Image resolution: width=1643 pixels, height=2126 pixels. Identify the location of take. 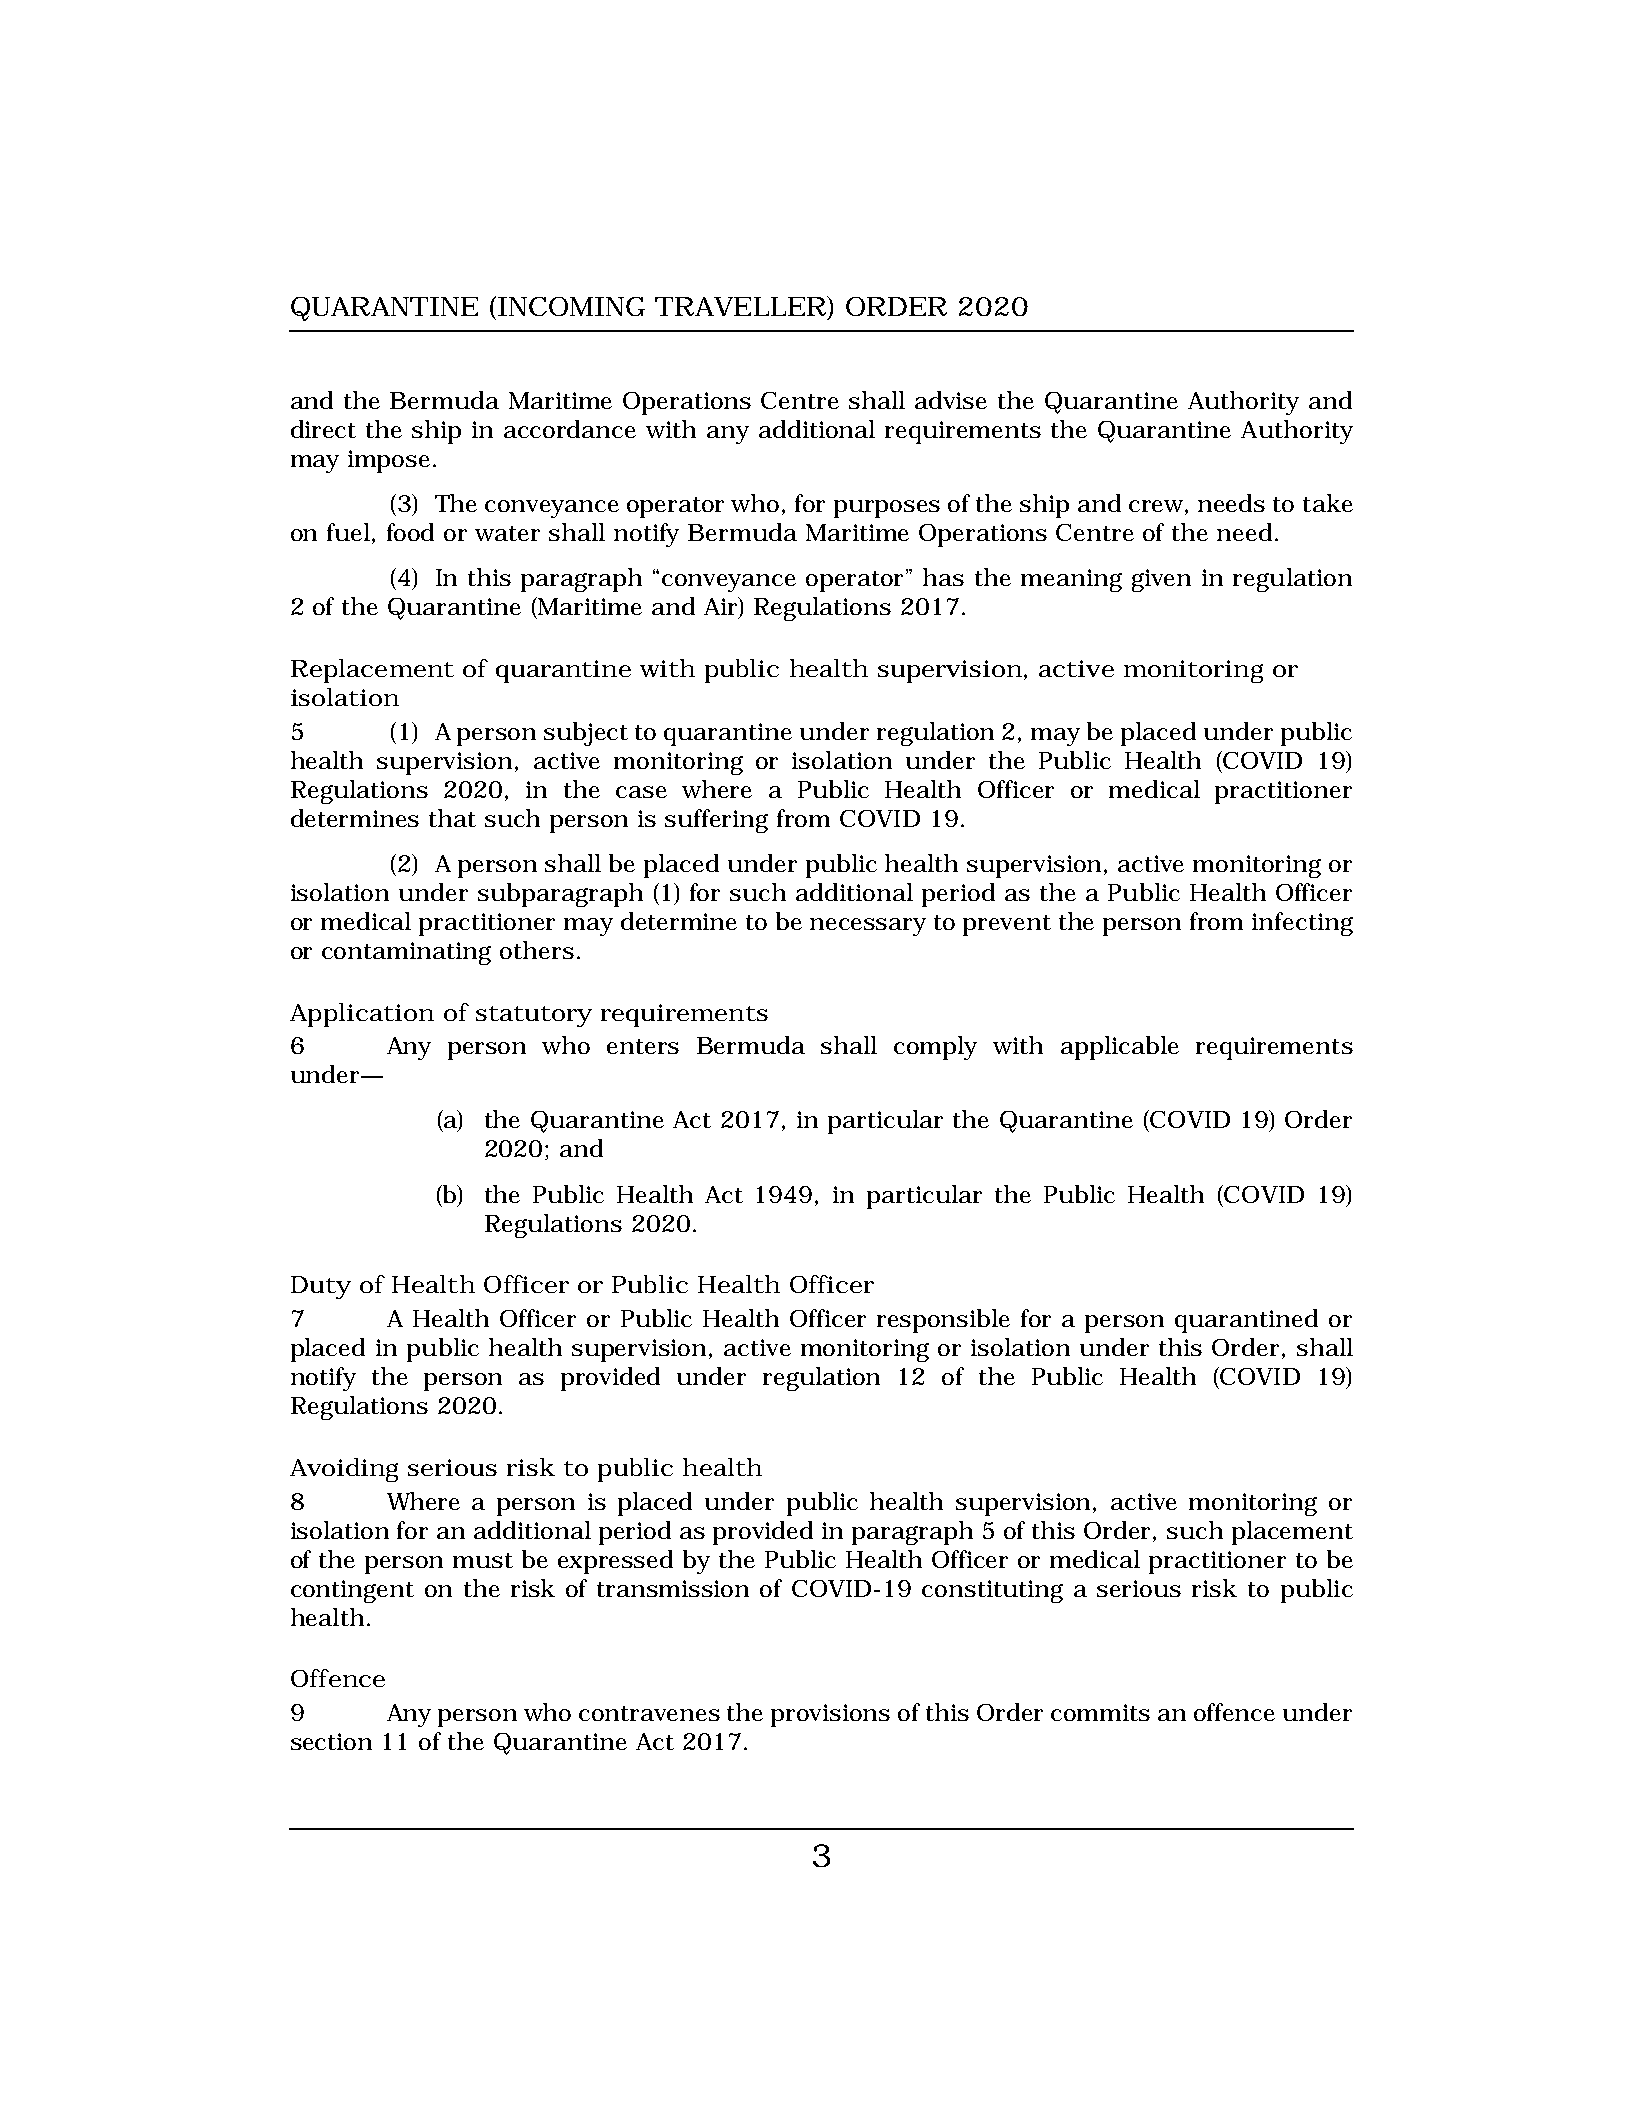
(1328, 503).
